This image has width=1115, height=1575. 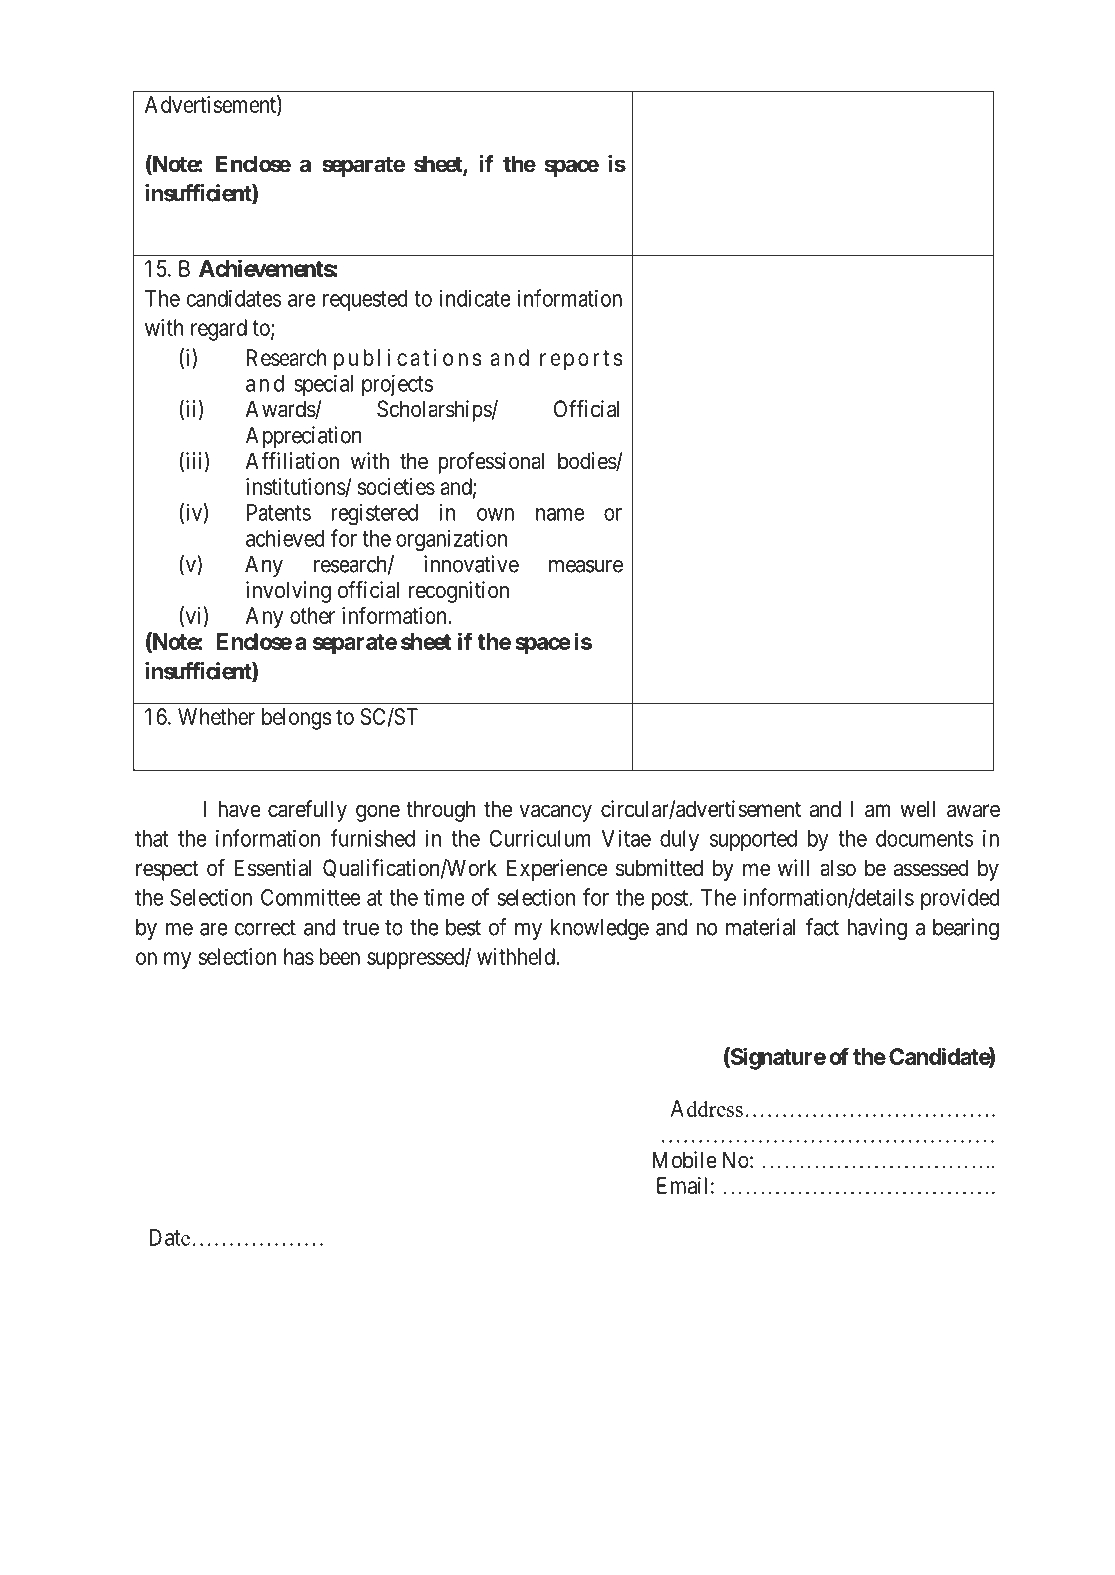 I want to click on indicate, so click(x=475, y=298).
